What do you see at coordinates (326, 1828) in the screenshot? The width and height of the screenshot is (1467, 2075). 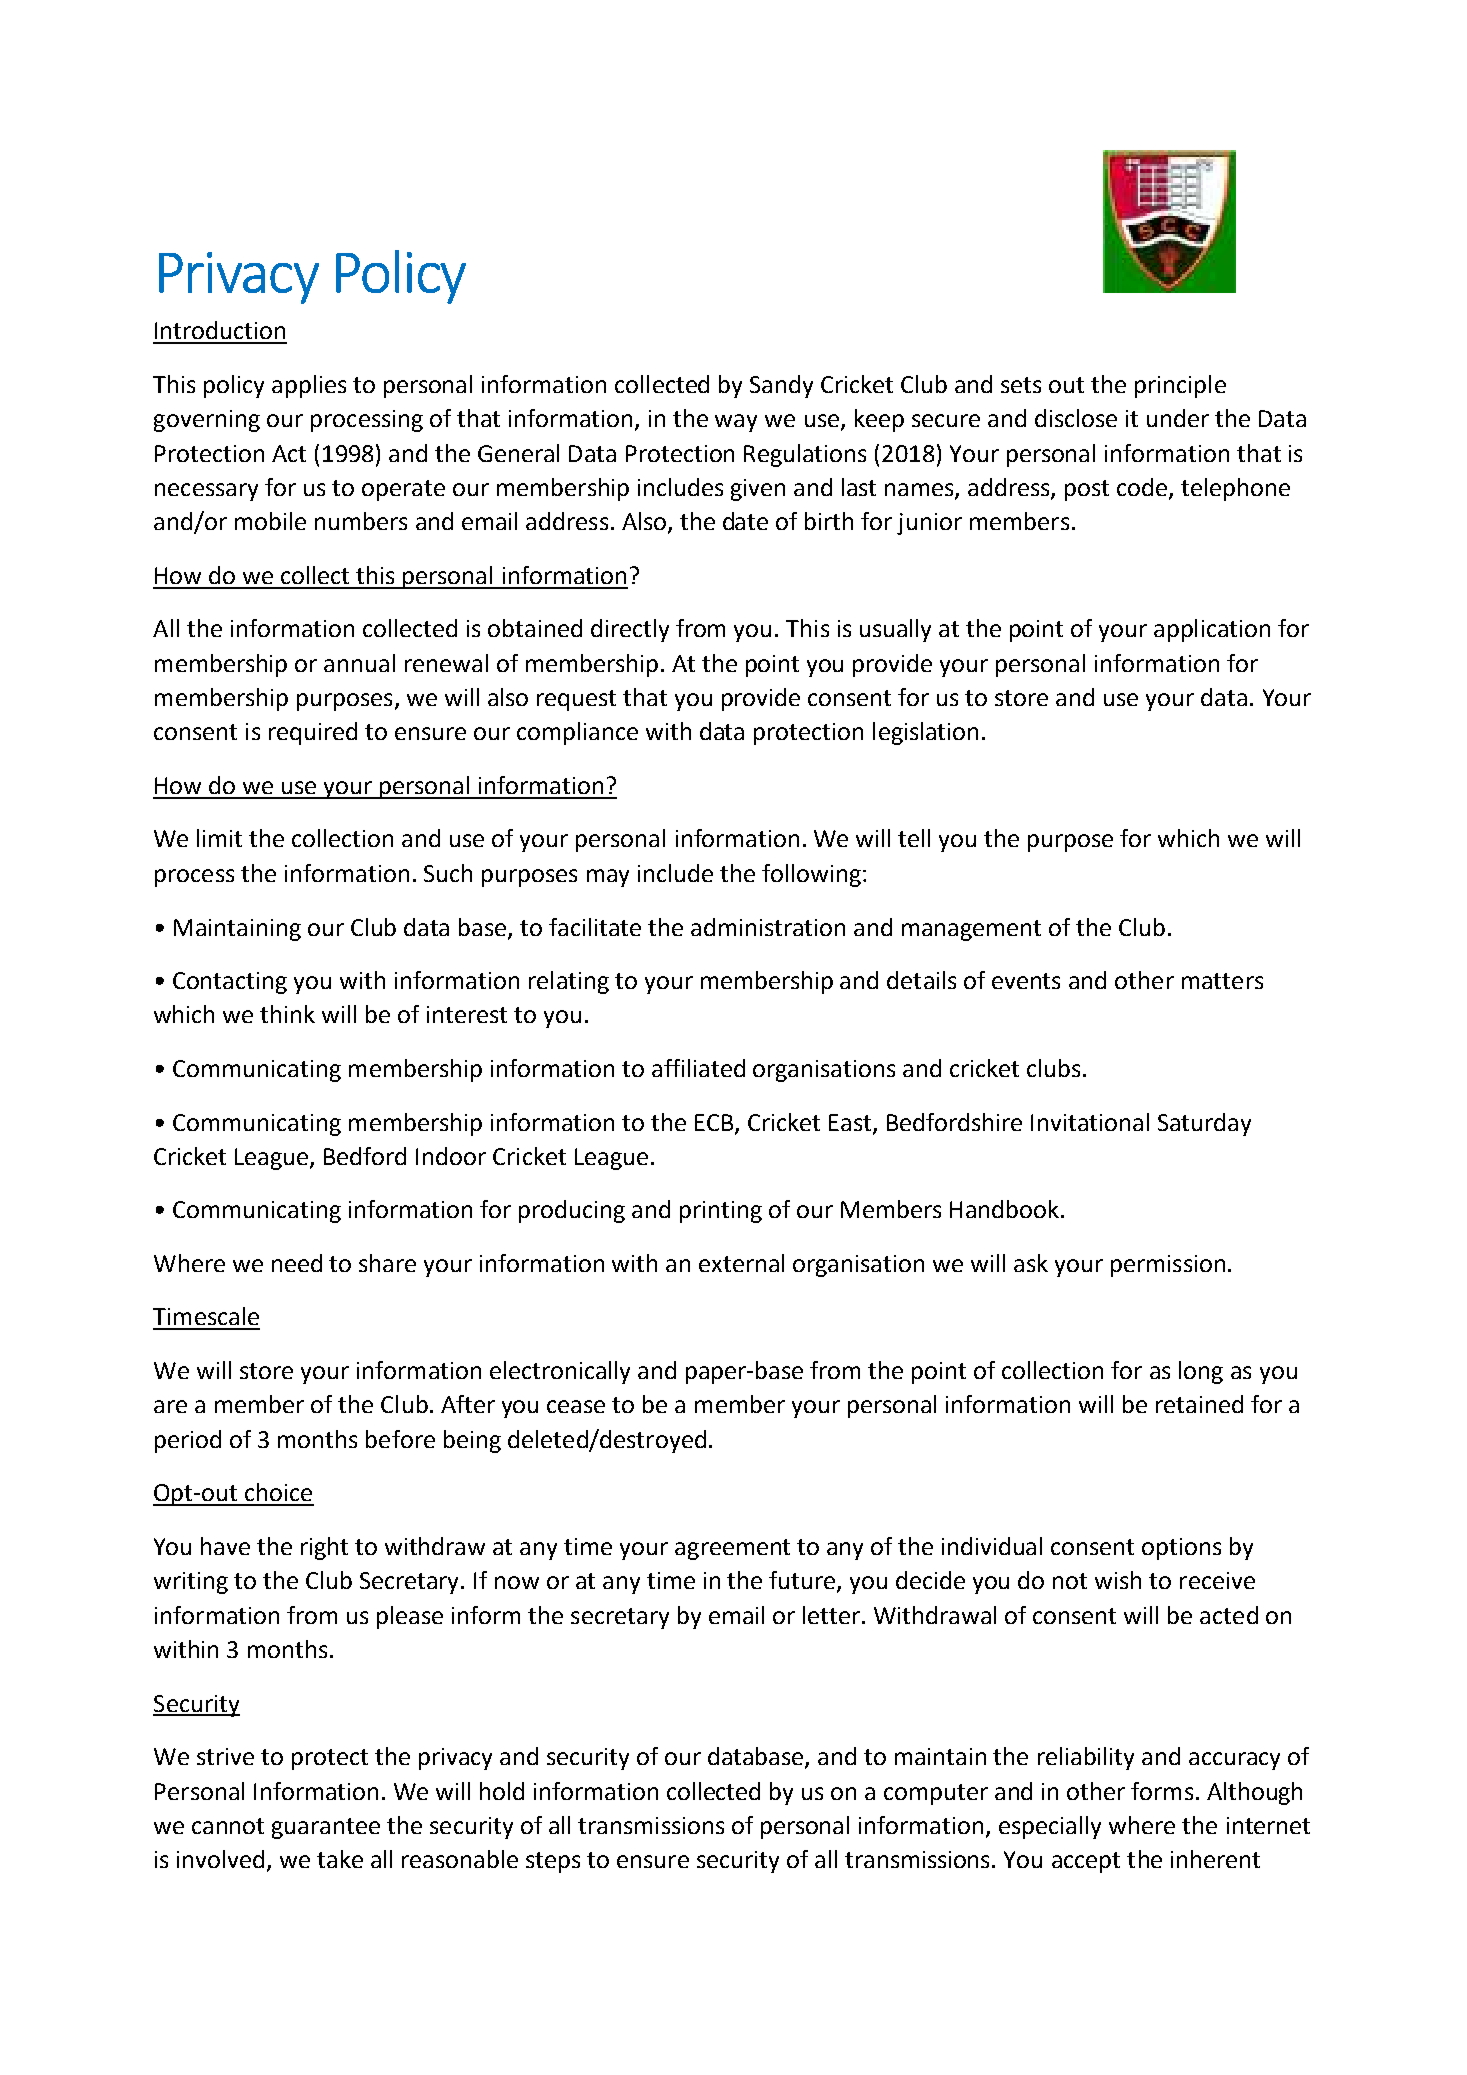 I see `guarantee` at bounding box center [326, 1828].
